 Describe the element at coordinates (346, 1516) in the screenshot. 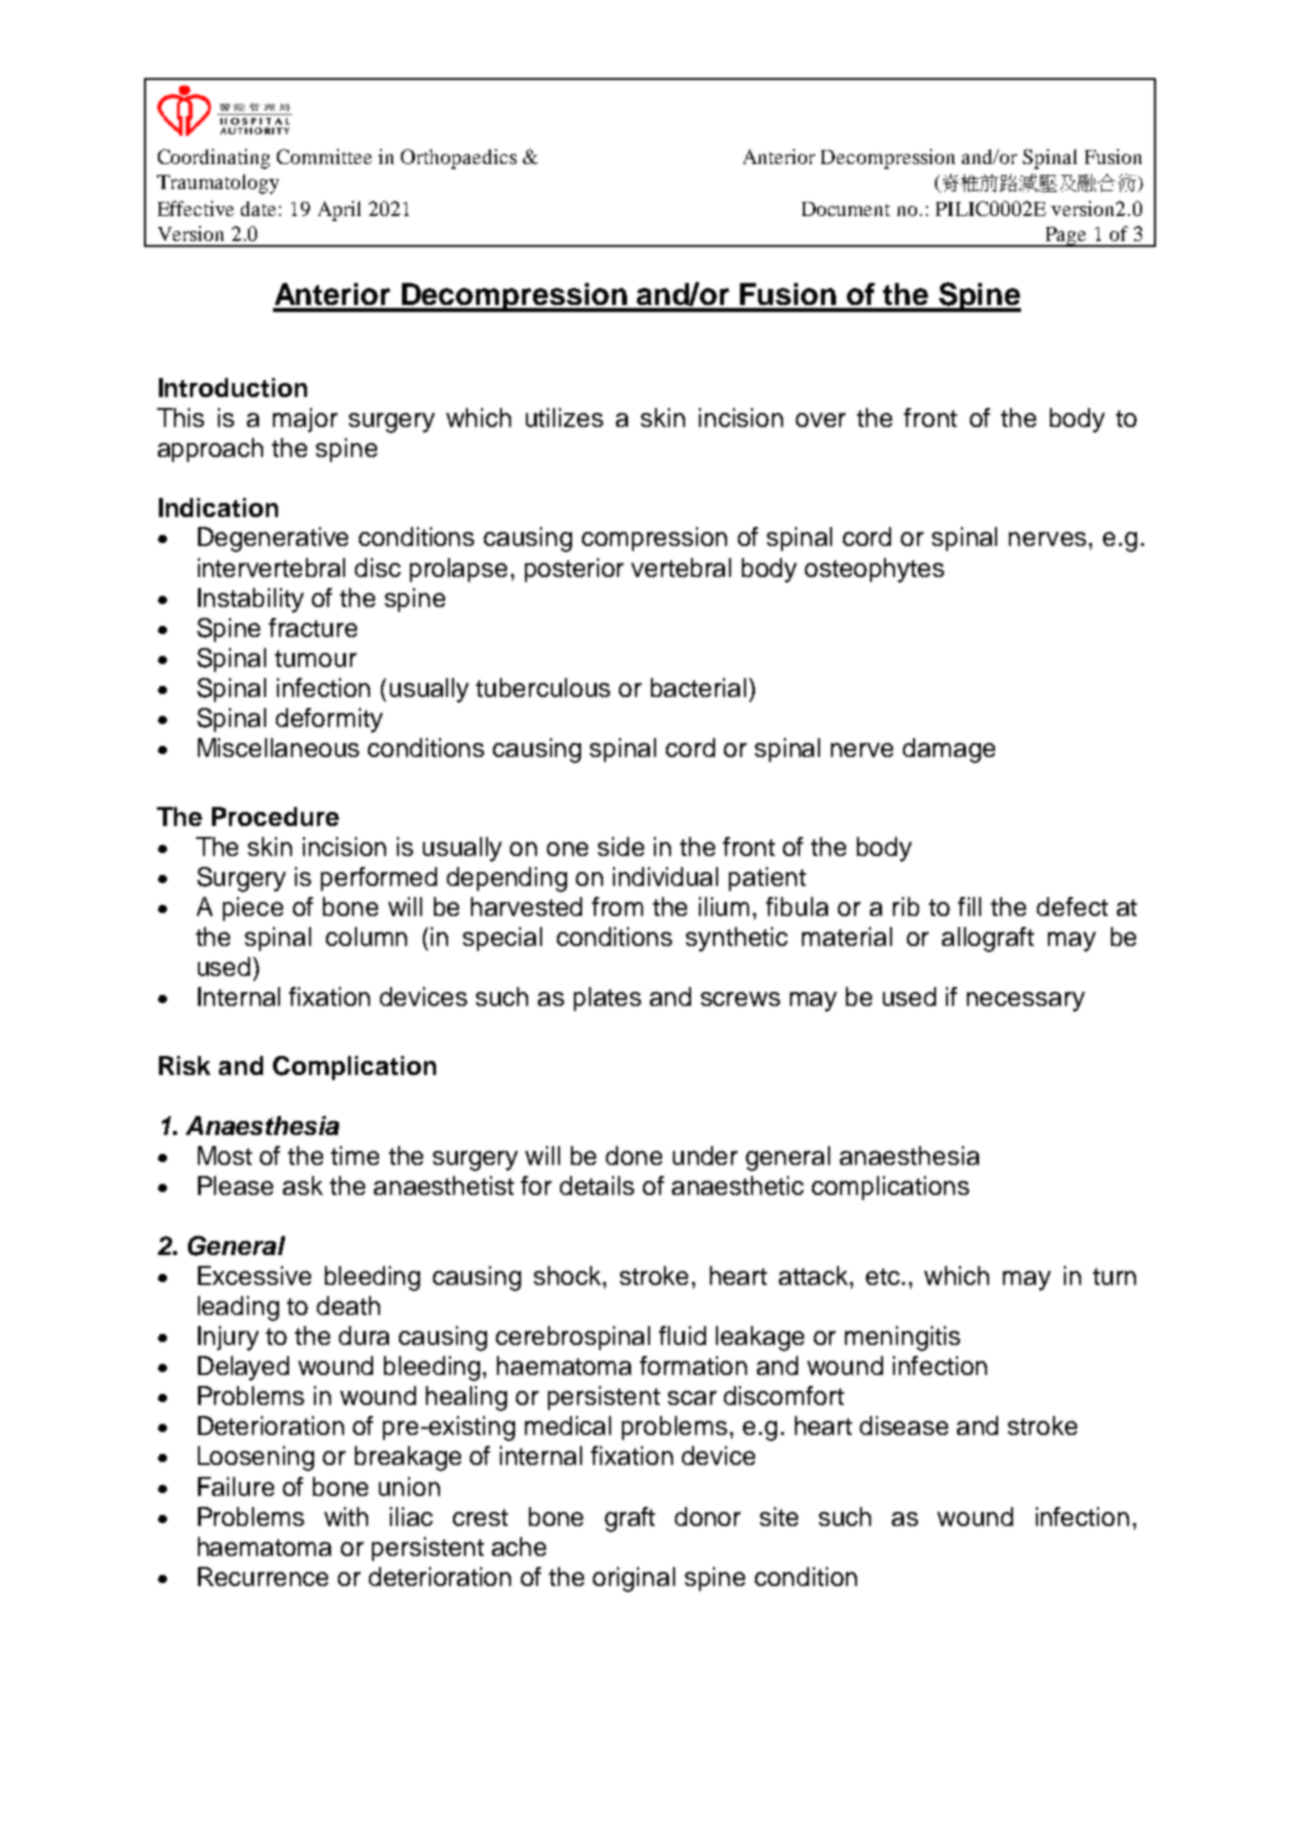

I see `with` at that location.
